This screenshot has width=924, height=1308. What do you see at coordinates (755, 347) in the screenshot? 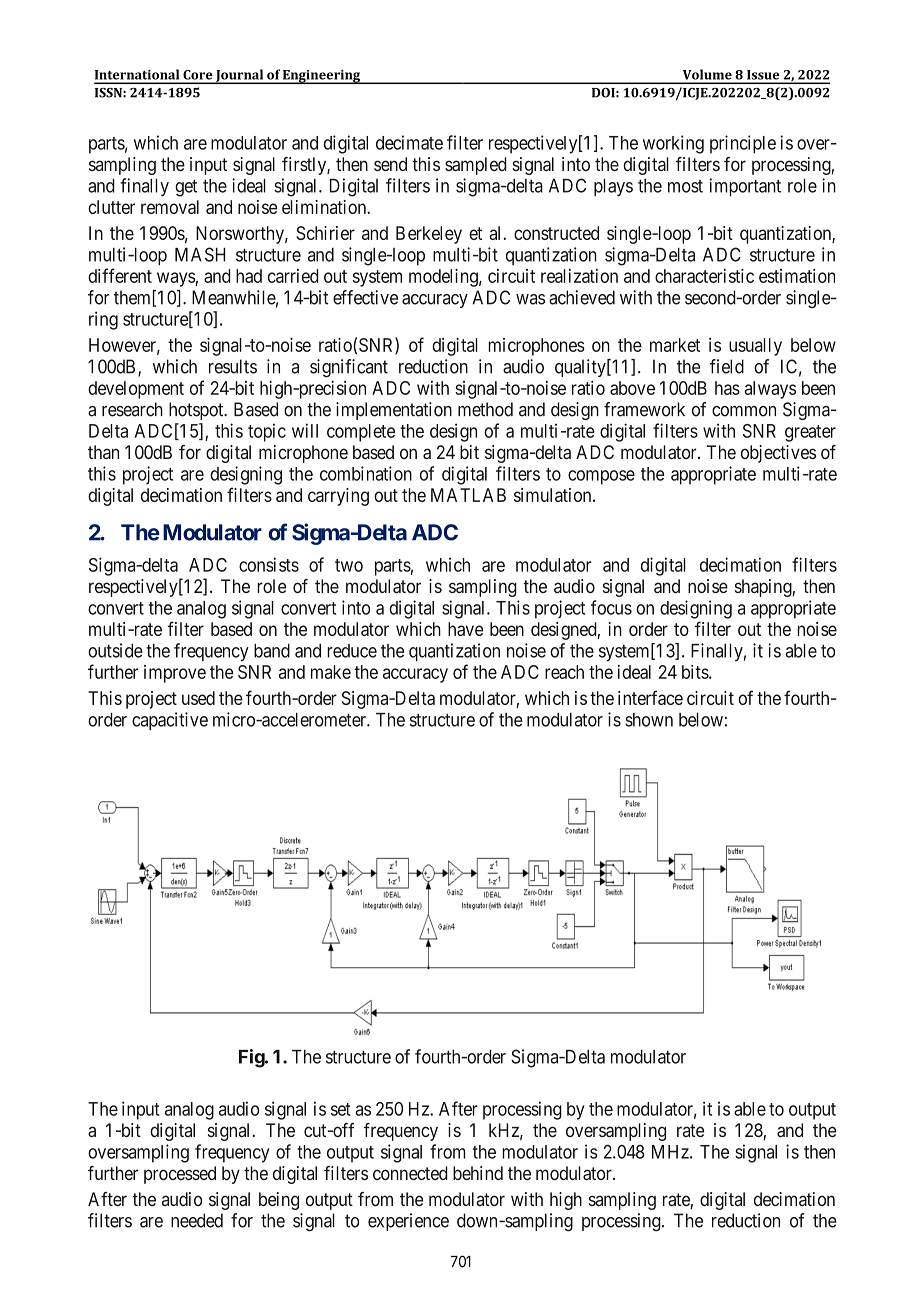
I see `usually` at bounding box center [755, 347].
